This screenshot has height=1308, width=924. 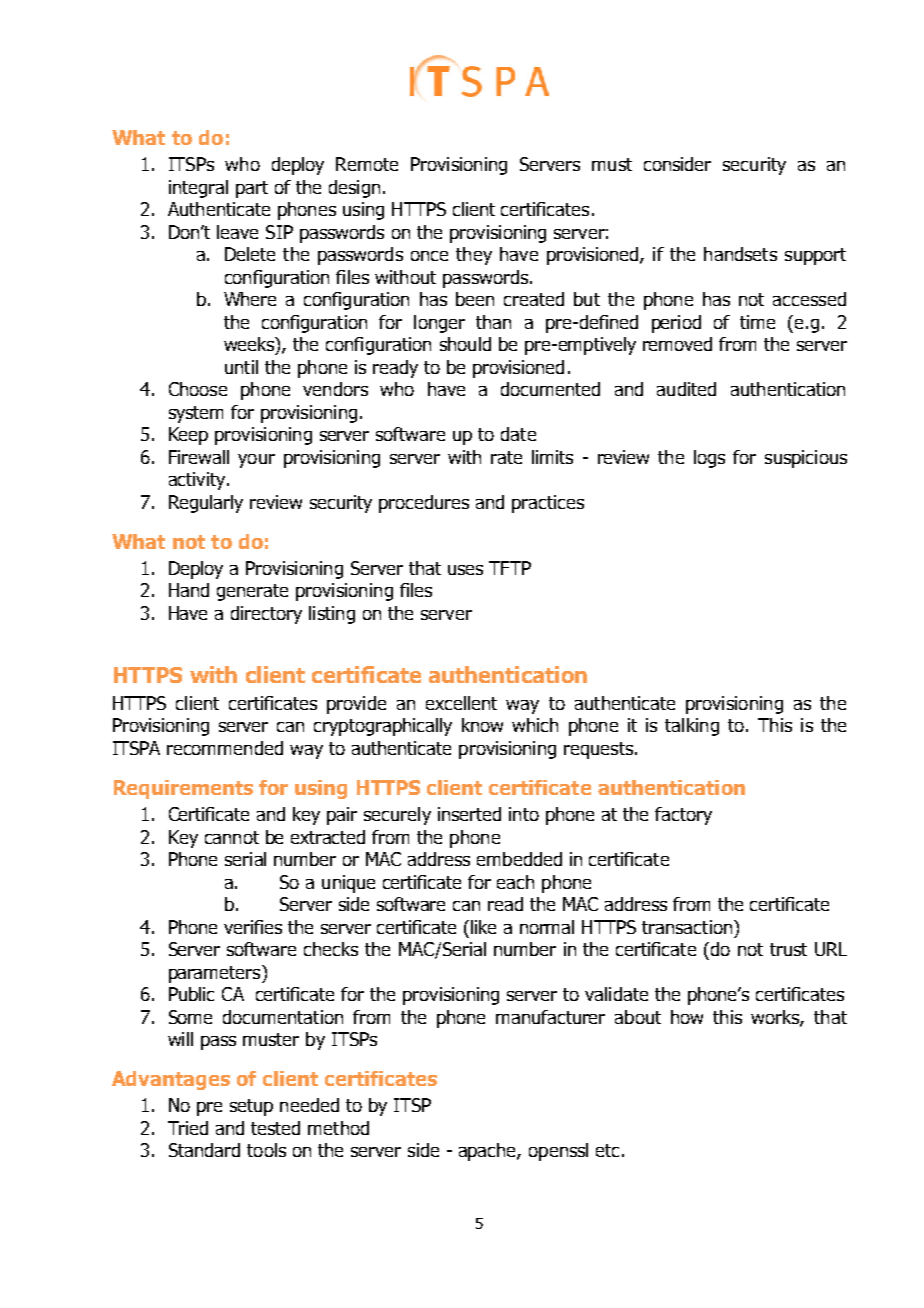 What do you see at coordinates (688, 927) in the screenshot?
I see `transaction` at bounding box center [688, 927].
